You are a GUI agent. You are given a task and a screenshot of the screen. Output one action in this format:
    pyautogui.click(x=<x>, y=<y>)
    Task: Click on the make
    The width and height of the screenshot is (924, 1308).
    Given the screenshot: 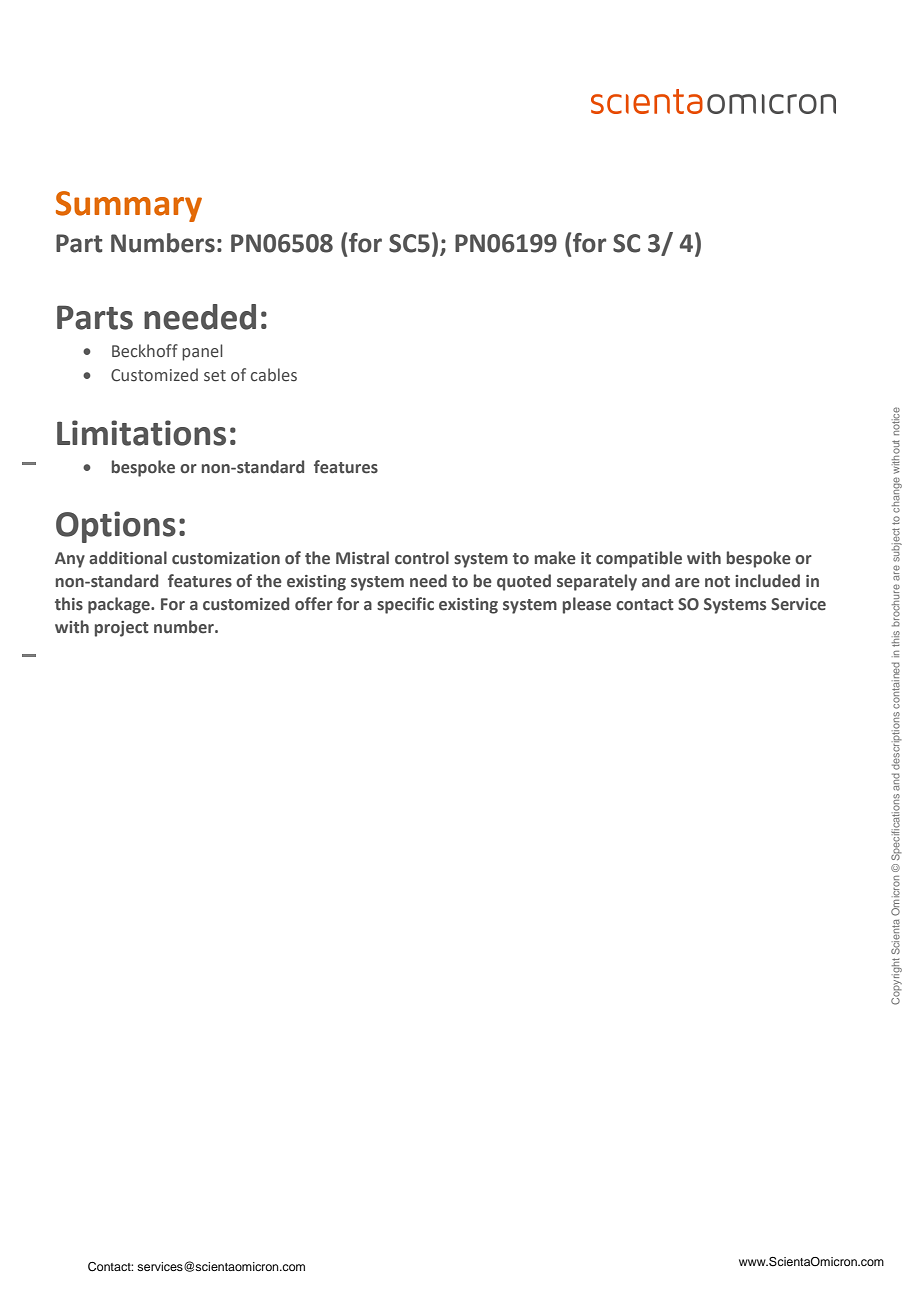 What is the action you would take?
    pyautogui.click(x=555, y=558)
